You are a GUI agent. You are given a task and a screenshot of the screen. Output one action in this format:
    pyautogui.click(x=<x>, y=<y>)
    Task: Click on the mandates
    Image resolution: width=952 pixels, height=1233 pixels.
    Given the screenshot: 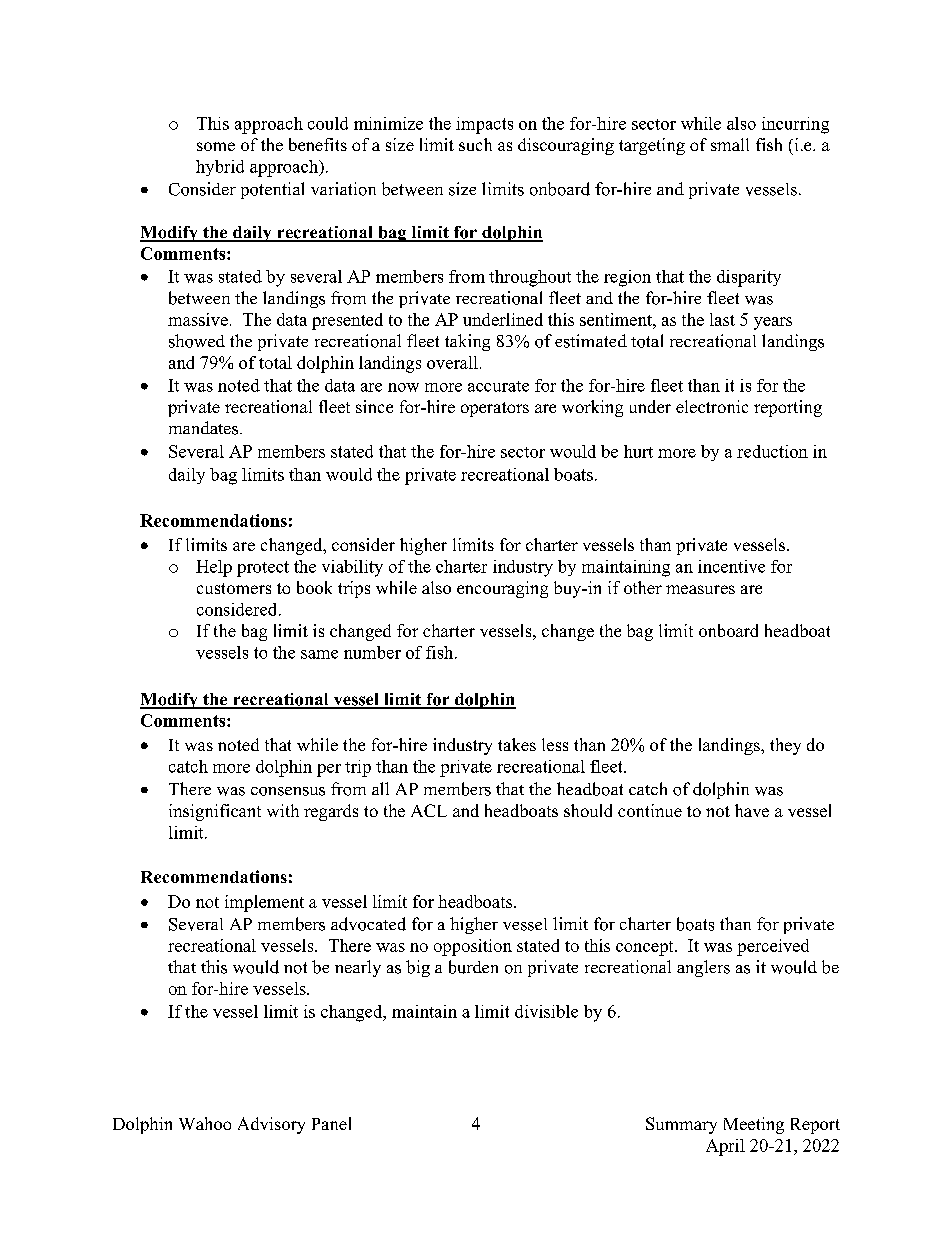 What is the action you would take?
    pyautogui.click(x=205, y=428)
